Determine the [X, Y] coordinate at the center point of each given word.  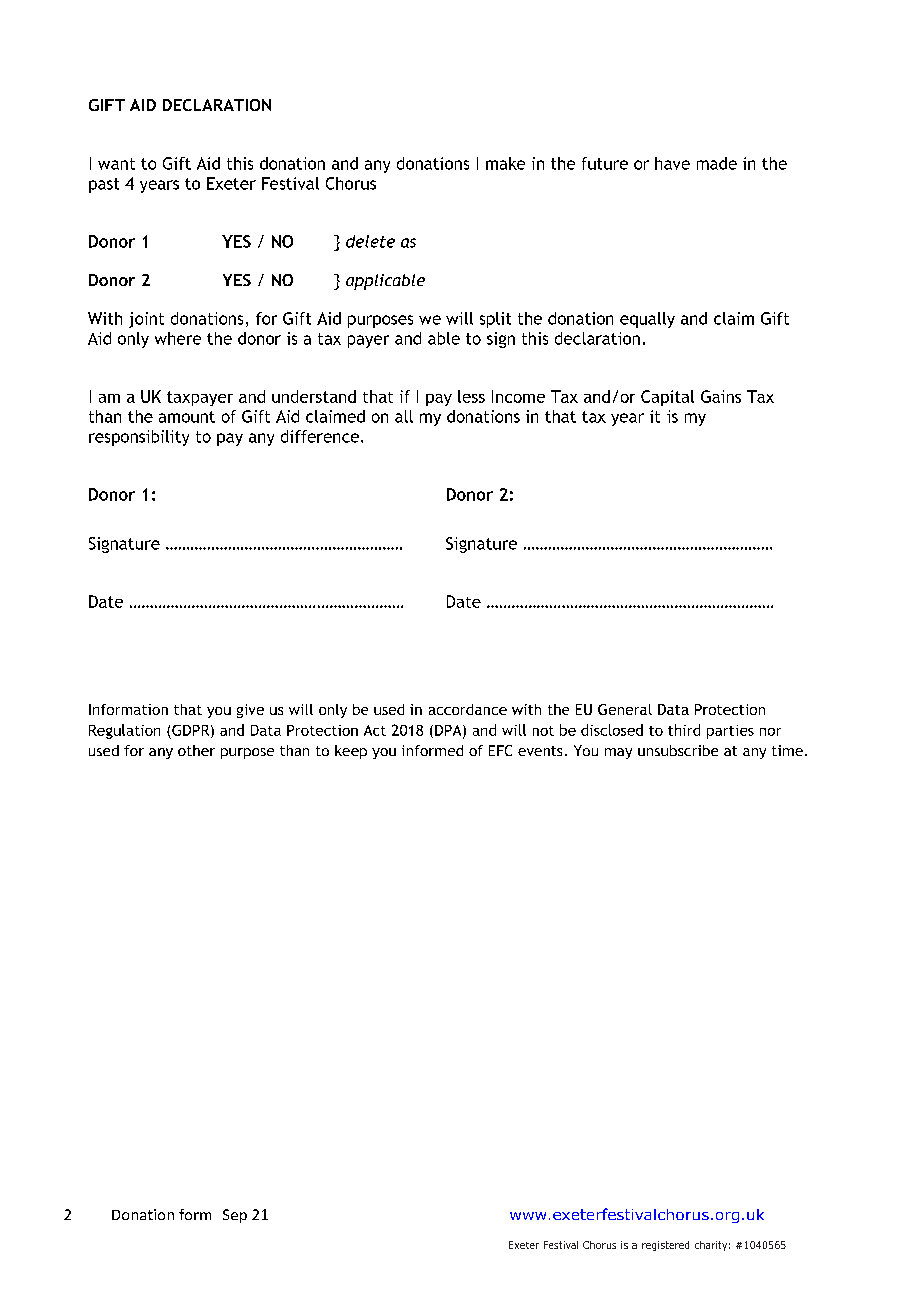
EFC [500, 750]
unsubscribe [678, 750]
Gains [721, 396]
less [471, 396]
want [116, 164]
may [618, 753]
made [717, 163]
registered [665, 1246]
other [196, 750]
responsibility [139, 438]
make [505, 163]
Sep [235, 1216]
